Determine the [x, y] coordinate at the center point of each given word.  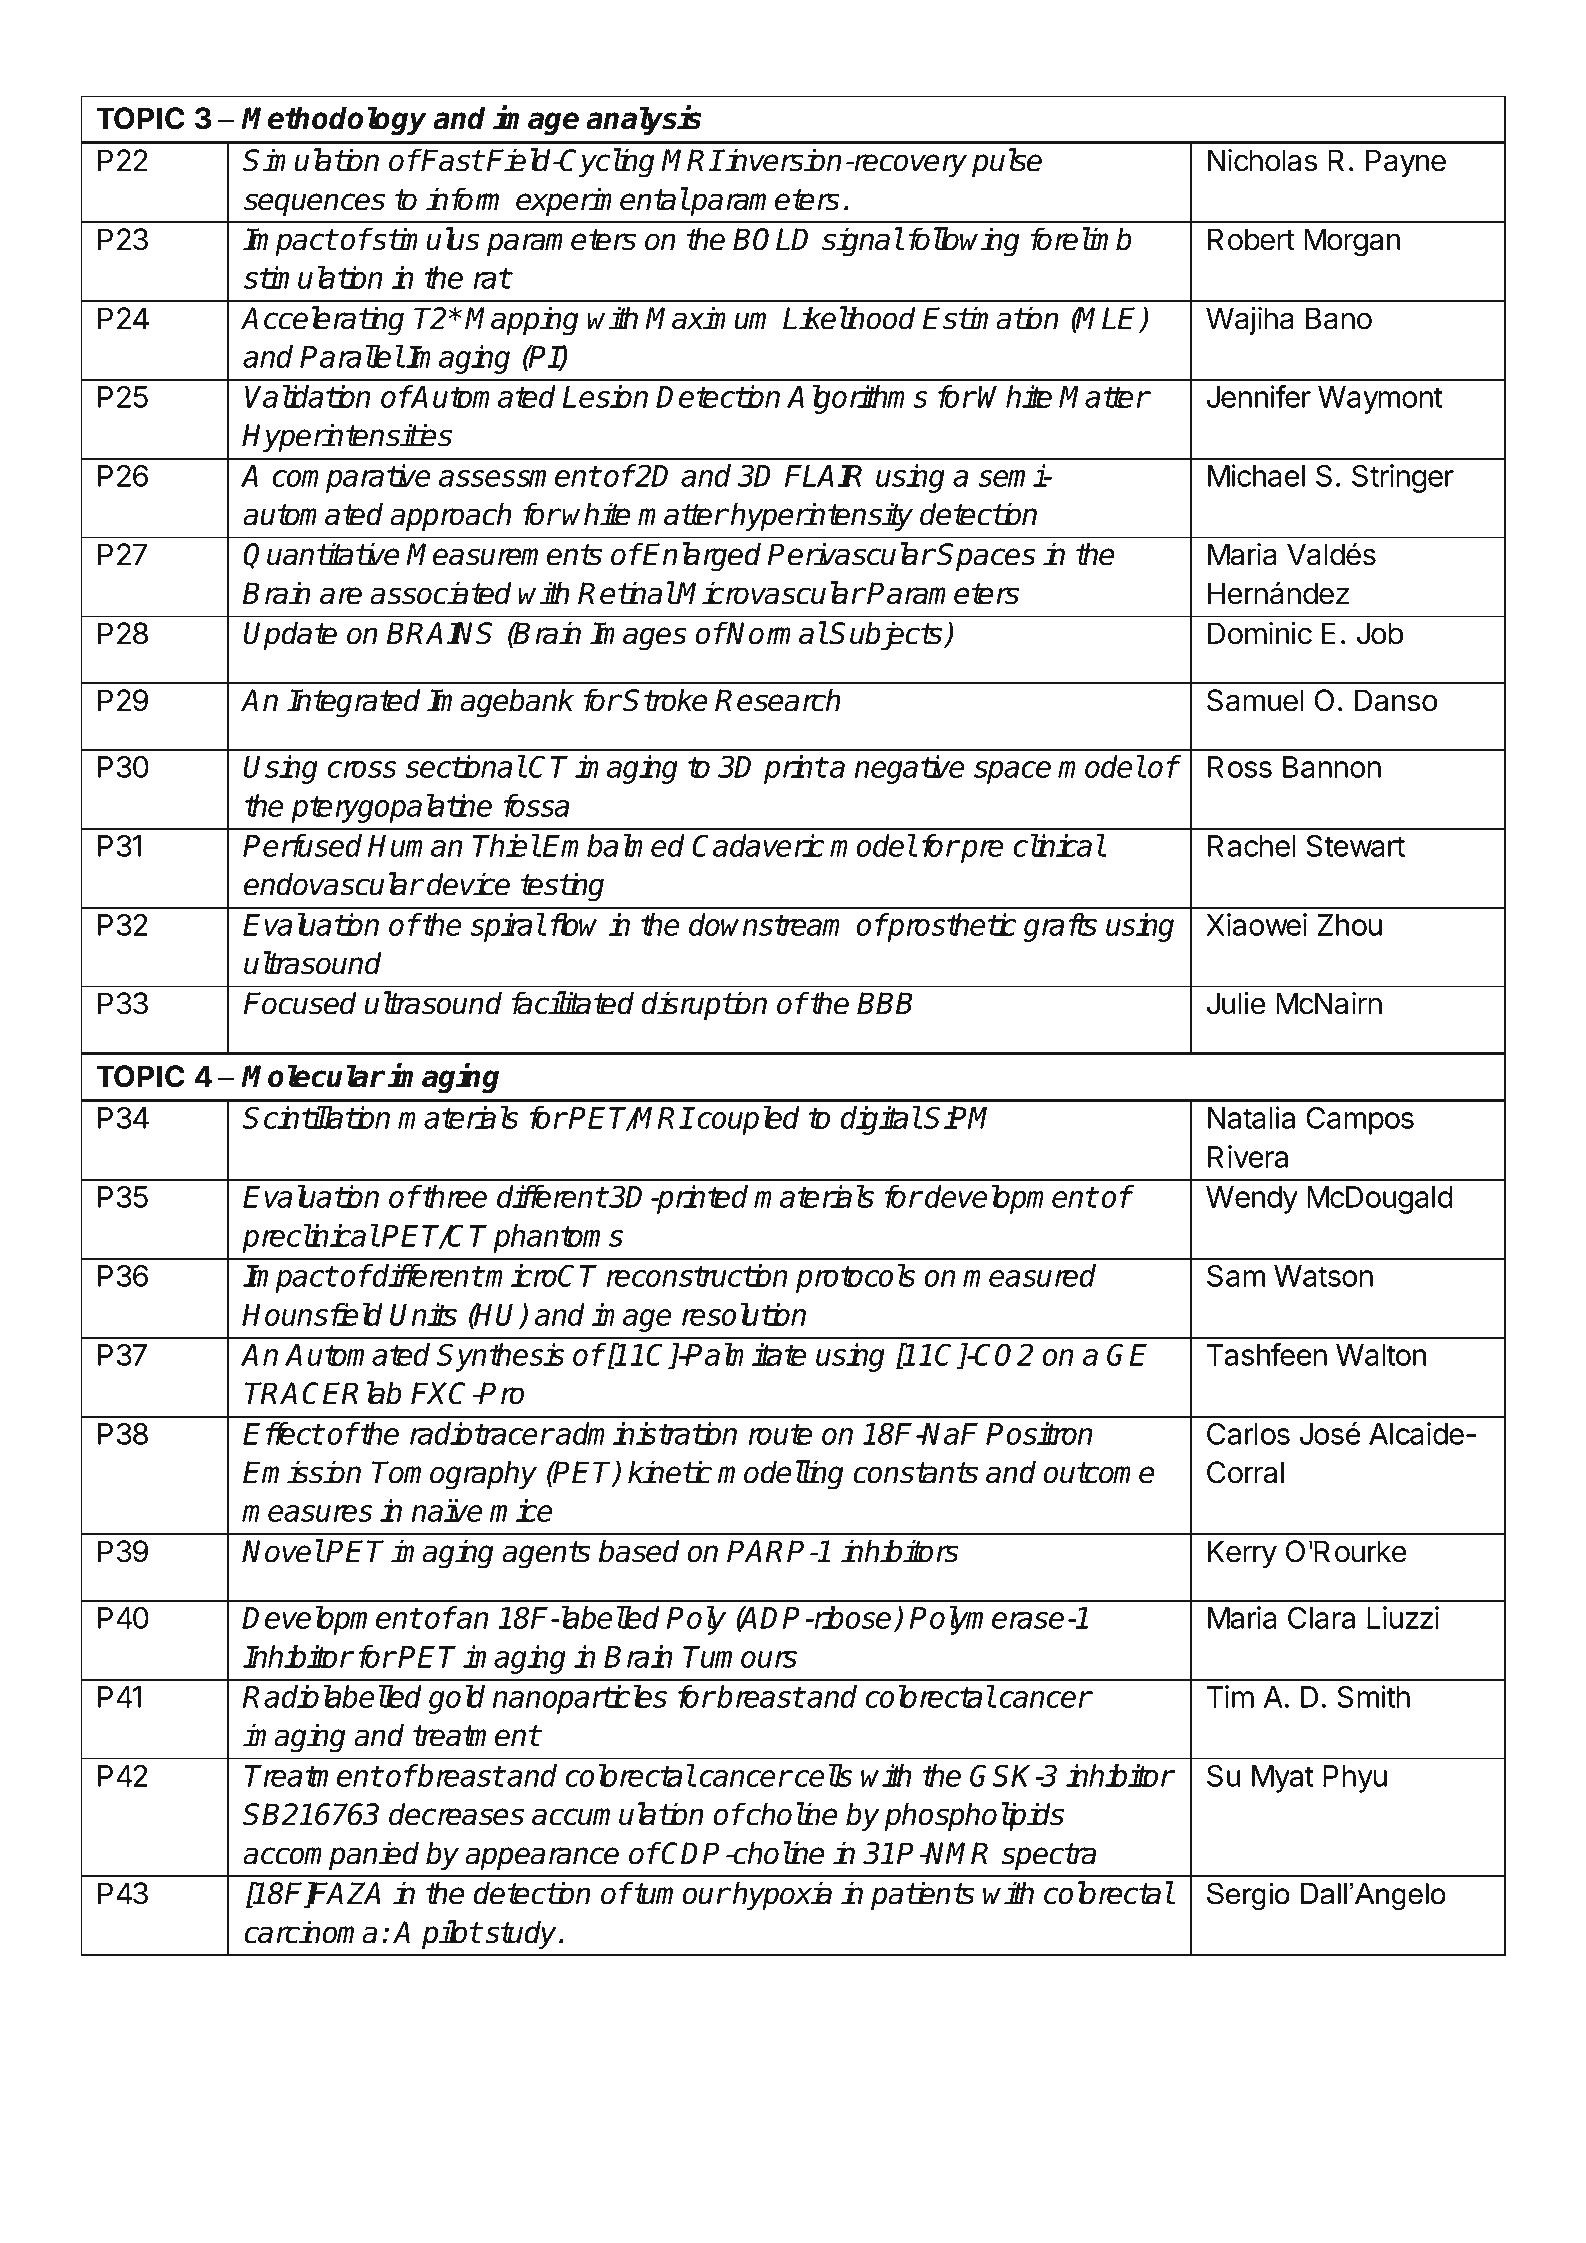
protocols [856, 1278]
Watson [1323, 1276]
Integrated [354, 703]
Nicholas [1262, 160]
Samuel [1255, 700]
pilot [451, 1934]
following [964, 242]
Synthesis [501, 1357]
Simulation [311, 160]
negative [910, 769]
